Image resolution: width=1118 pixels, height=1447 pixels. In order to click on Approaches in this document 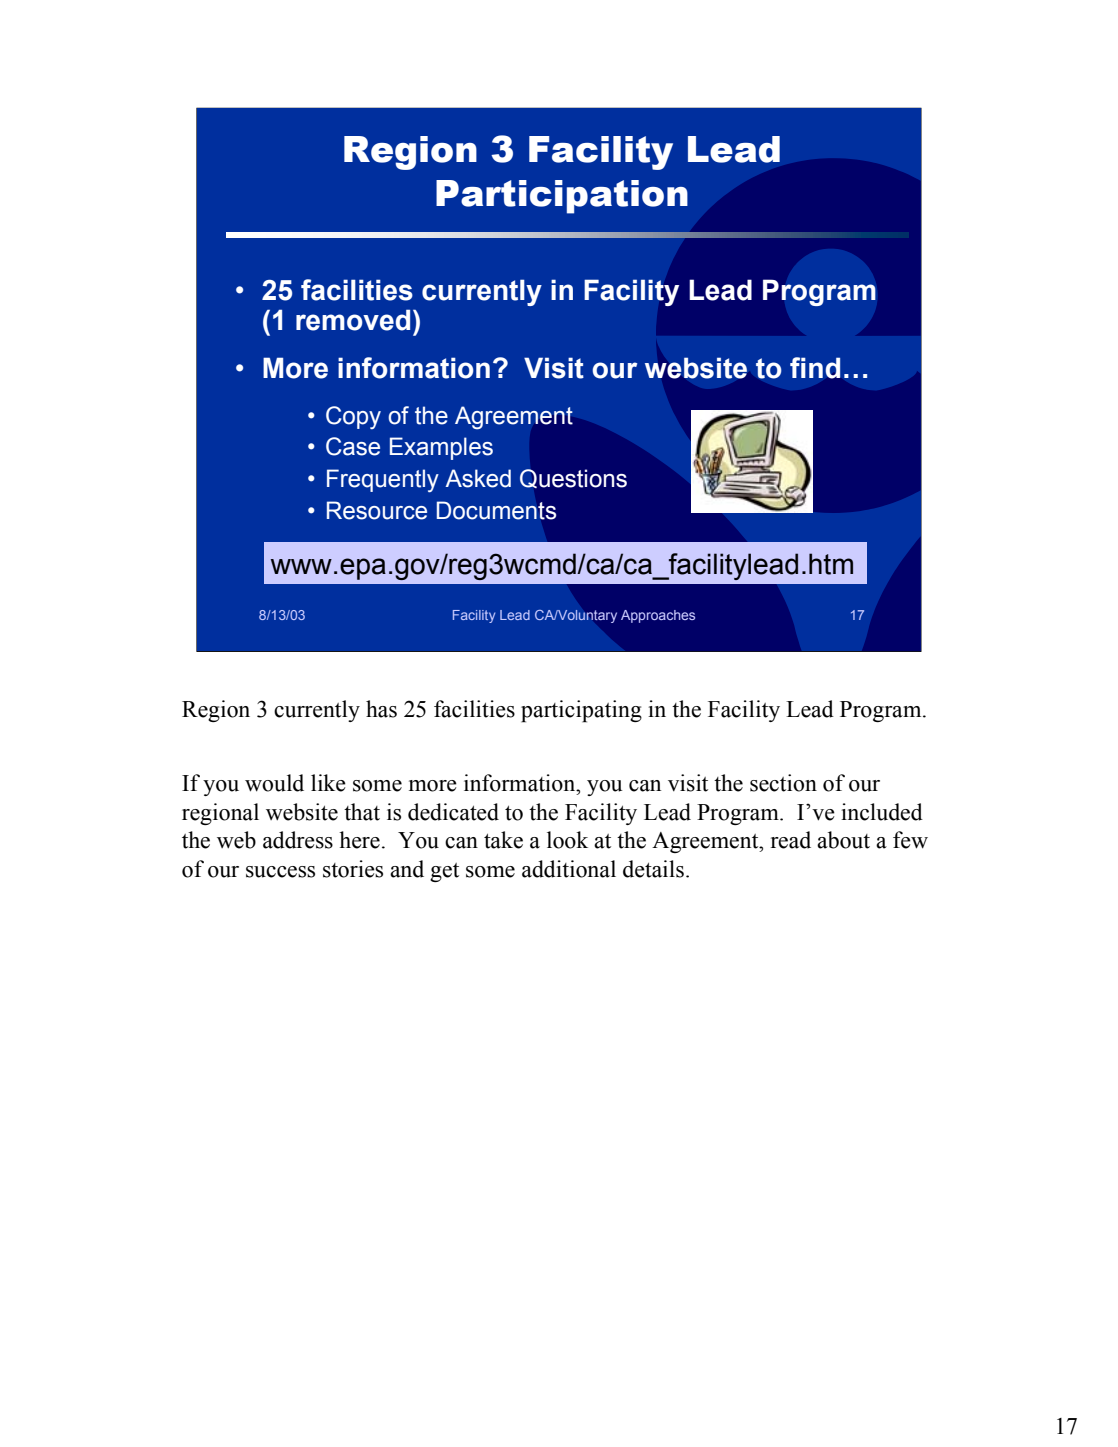, I will do `click(658, 616)`.
